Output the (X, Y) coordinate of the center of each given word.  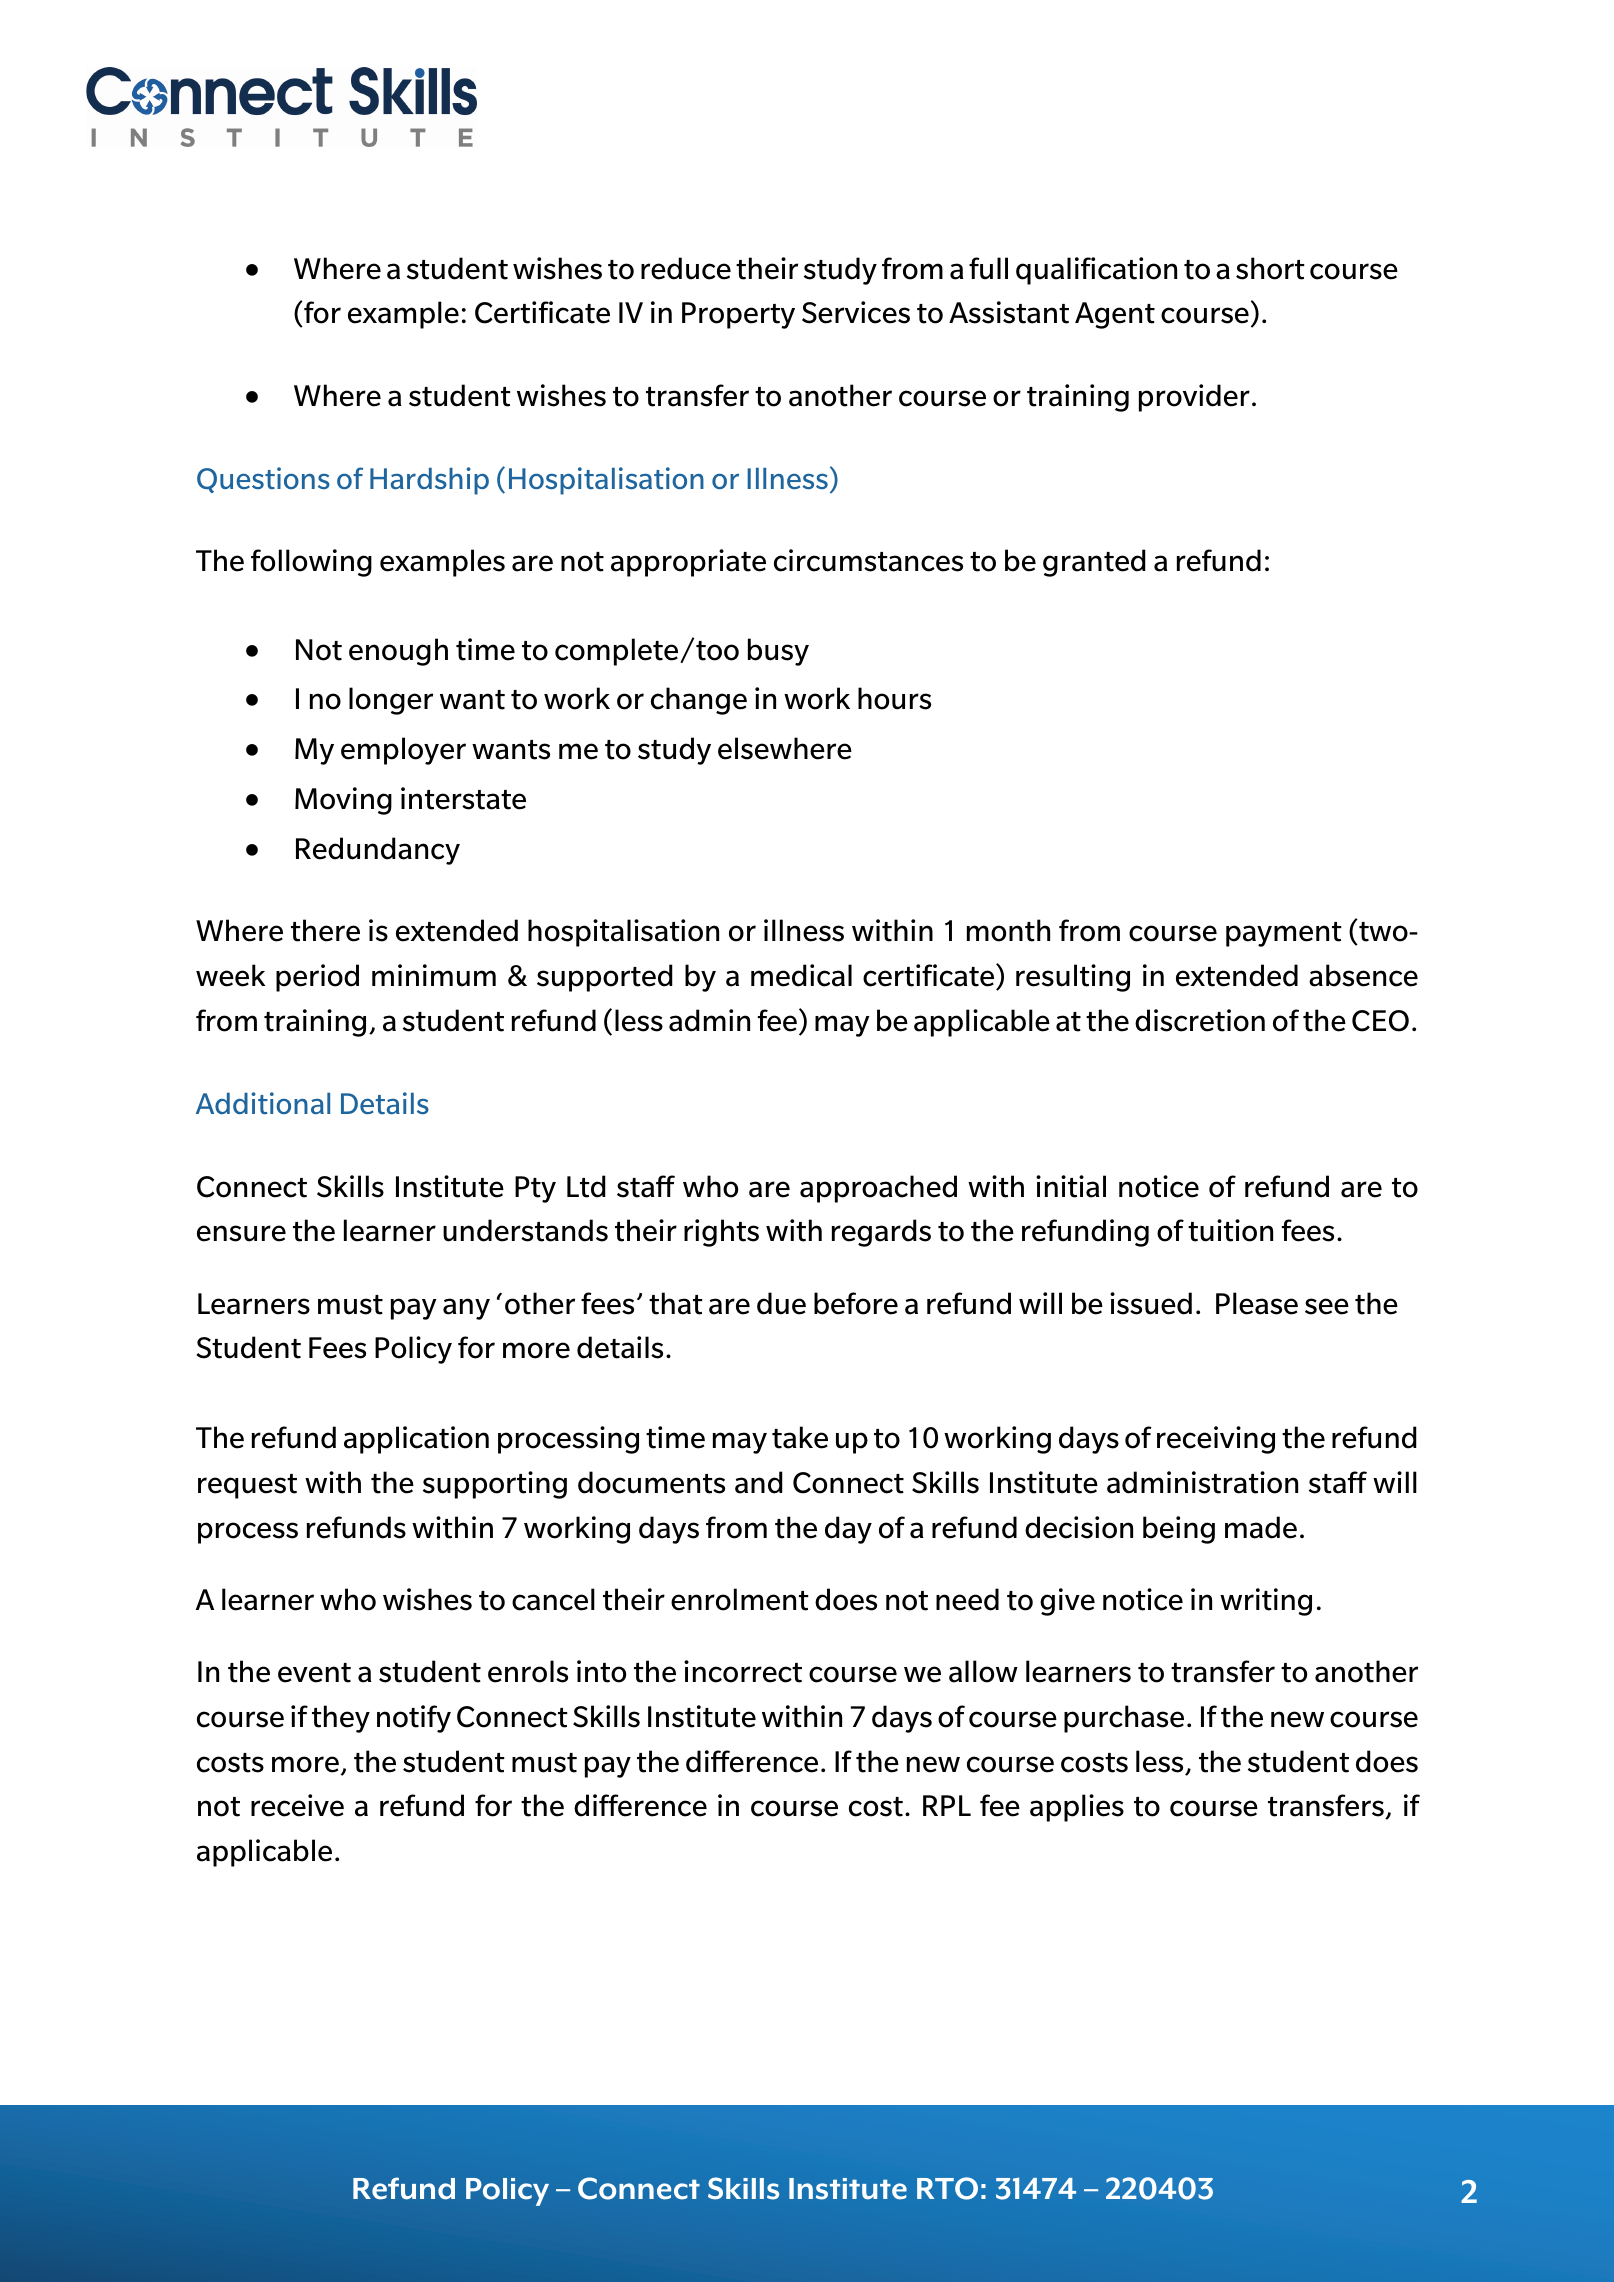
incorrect (743, 1671)
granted (1094, 563)
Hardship (429, 481)
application (416, 1440)
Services (856, 312)
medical (801, 975)
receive (297, 1805)
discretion (1200, 1020)
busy (778, 652)
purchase (1124, 1719)
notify (414, 1719)
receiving (1216, 1440)
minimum (434, 975)
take (800, 1437)
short (1270, 268)
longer (391, 701)
